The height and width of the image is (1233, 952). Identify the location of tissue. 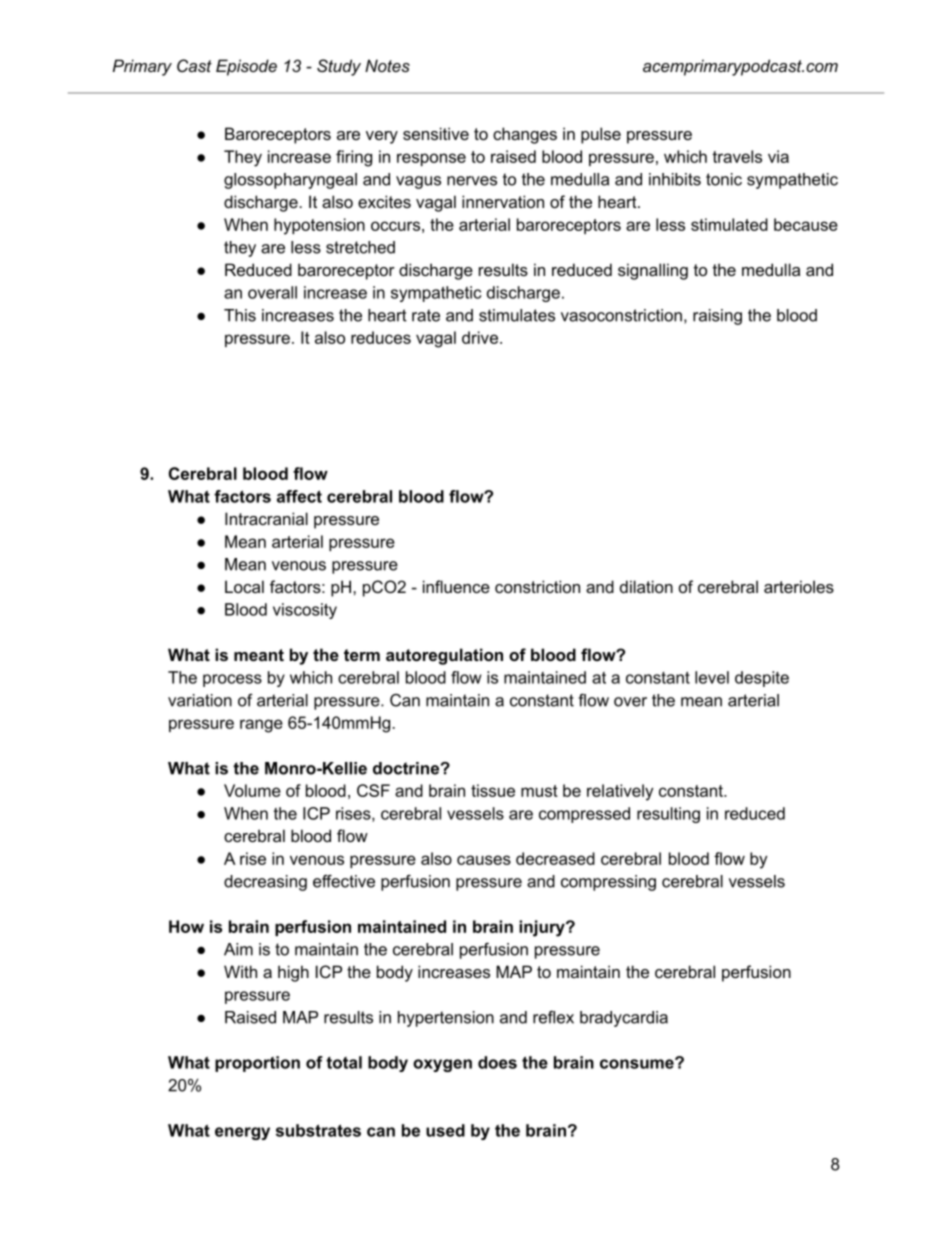
(493, 790).
